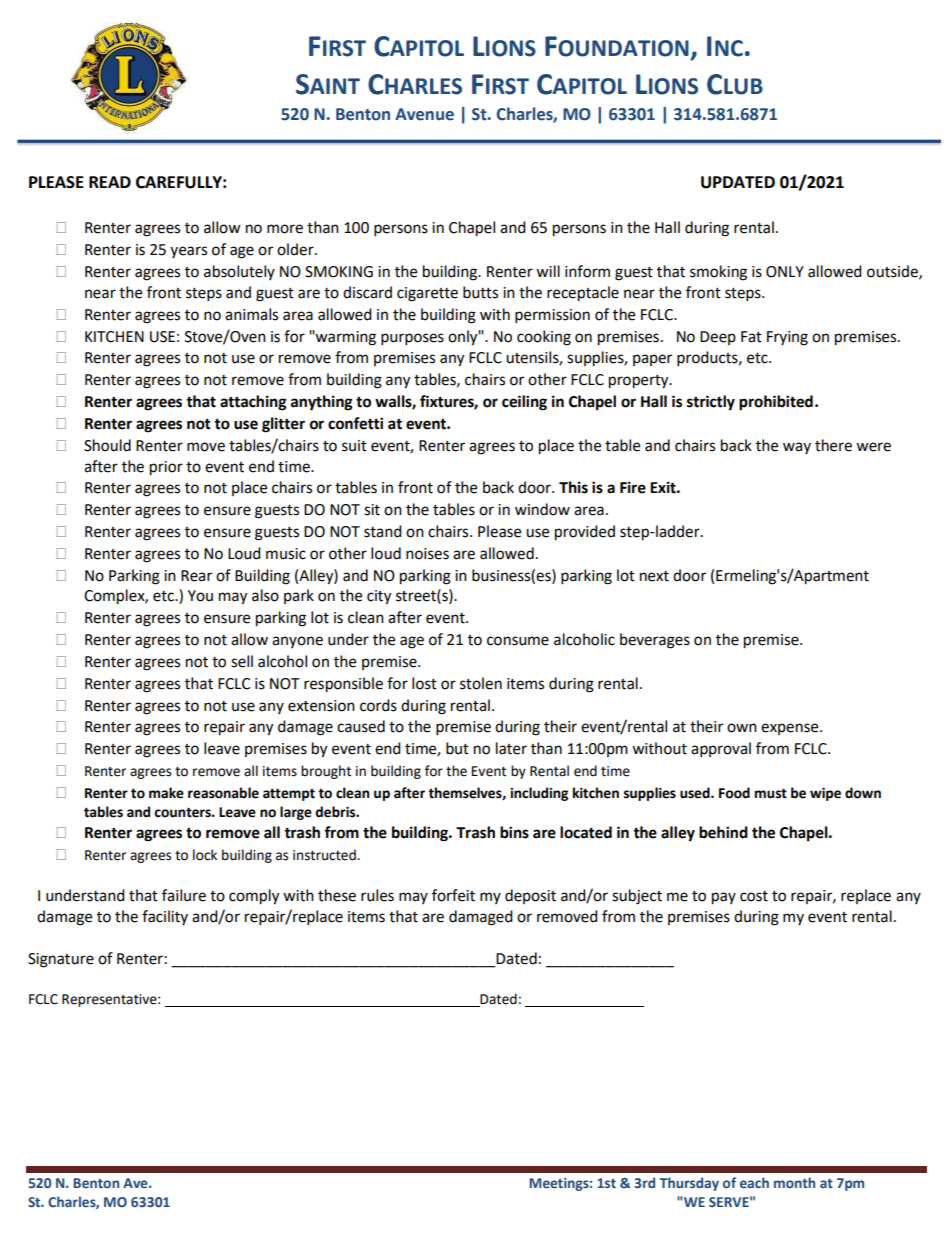 This page has height=1233, width=952. Describe the element at coordinates (587, 271) in the page. I see `inform` at that location.
